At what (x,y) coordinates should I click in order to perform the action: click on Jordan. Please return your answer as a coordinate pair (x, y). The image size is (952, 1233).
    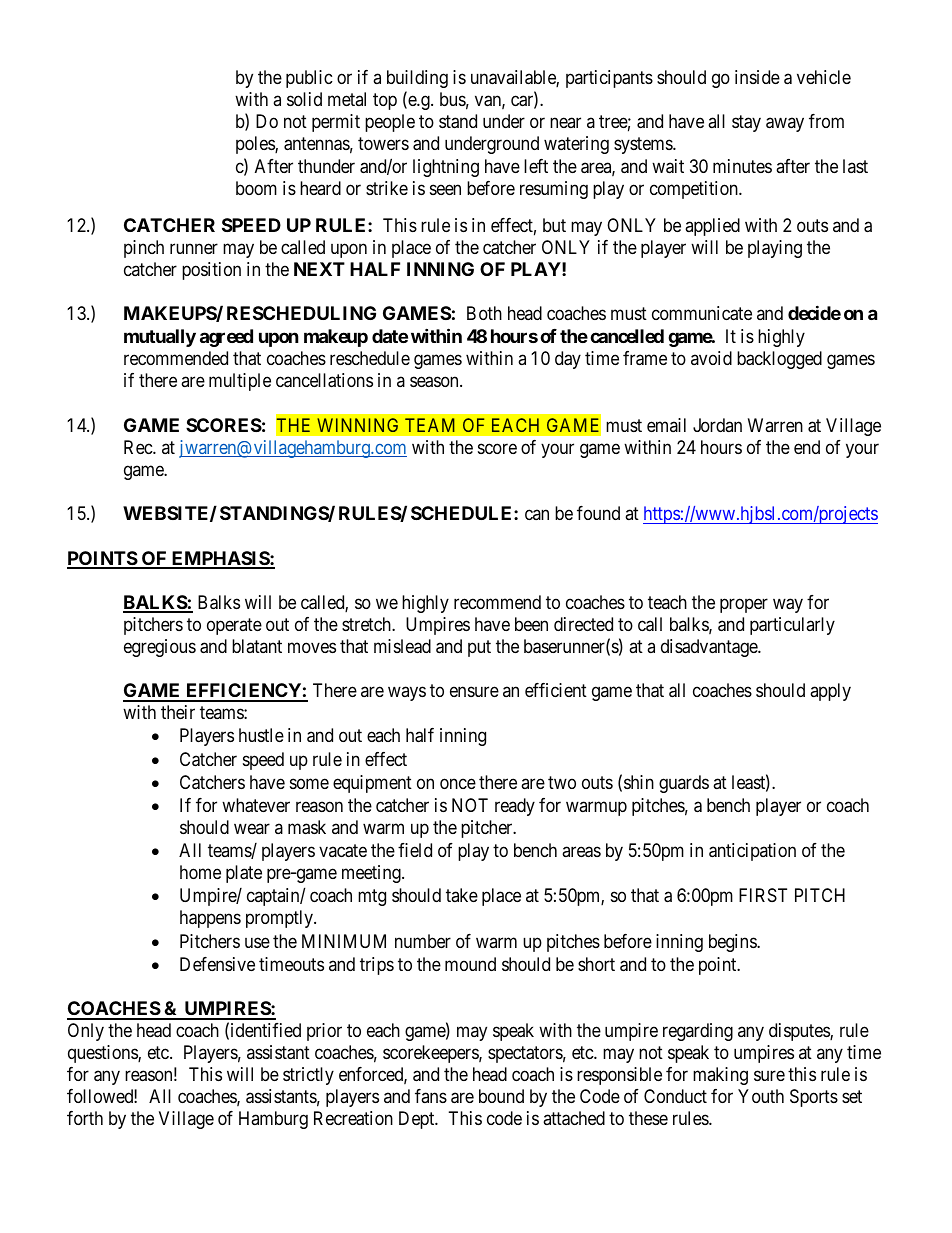
    Looking at the image, I should click on (717, 425).
